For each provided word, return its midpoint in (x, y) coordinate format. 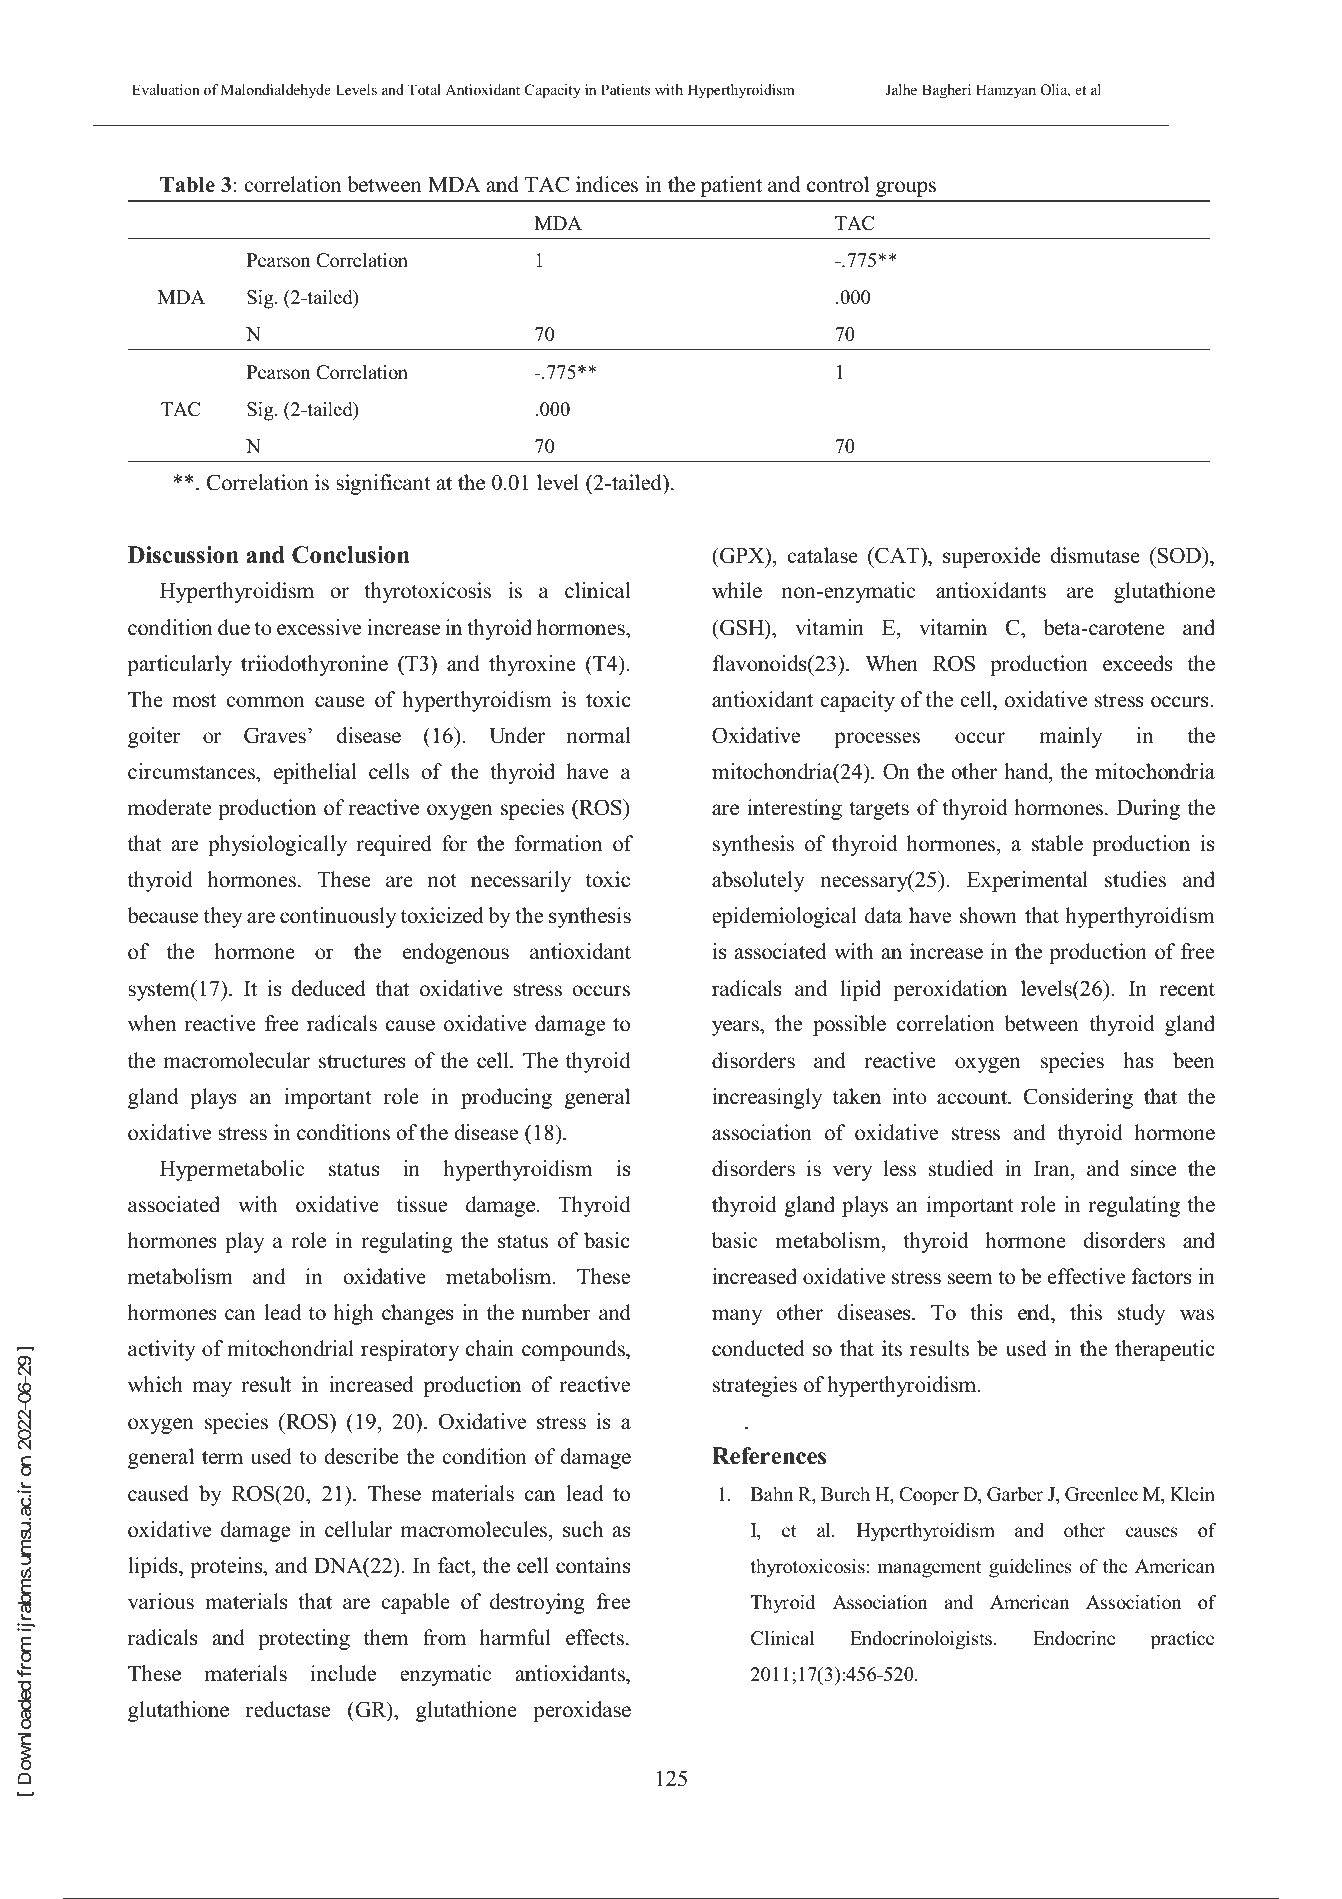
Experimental (1027, 881)
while (737, 590)
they (223, 917)
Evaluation (166, 89)
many (737, 1317)
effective (1086, 1276)
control (838, 184)
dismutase (1095, 555)
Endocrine (1074, 1638)
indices (607, 184)
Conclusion (351, 555)
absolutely (758, 881)
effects (595, 1637)
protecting (304, 1639)
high (353, 1314)
